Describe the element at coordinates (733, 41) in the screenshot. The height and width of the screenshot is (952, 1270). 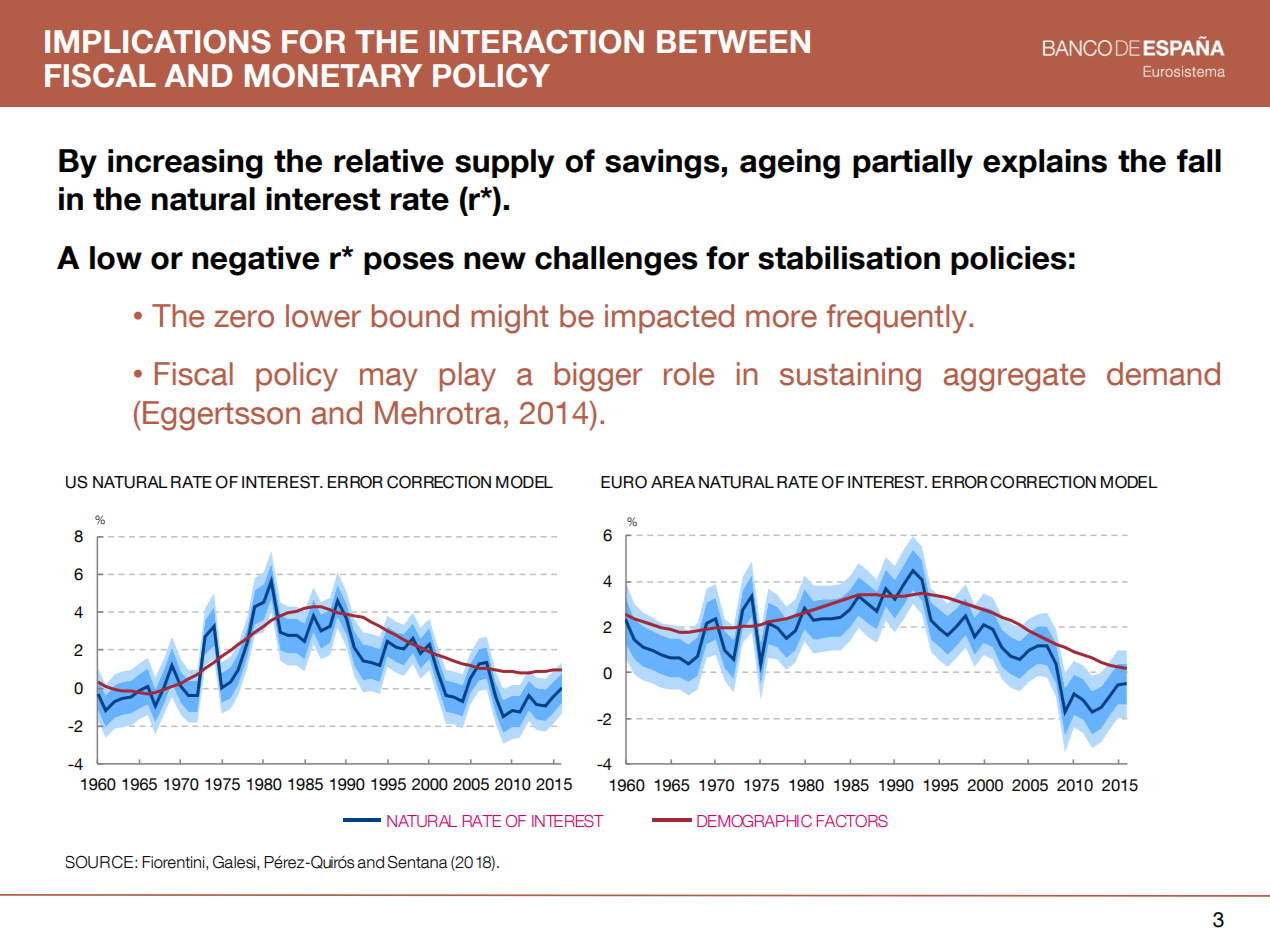
I see `BETWEEN` at that location.
